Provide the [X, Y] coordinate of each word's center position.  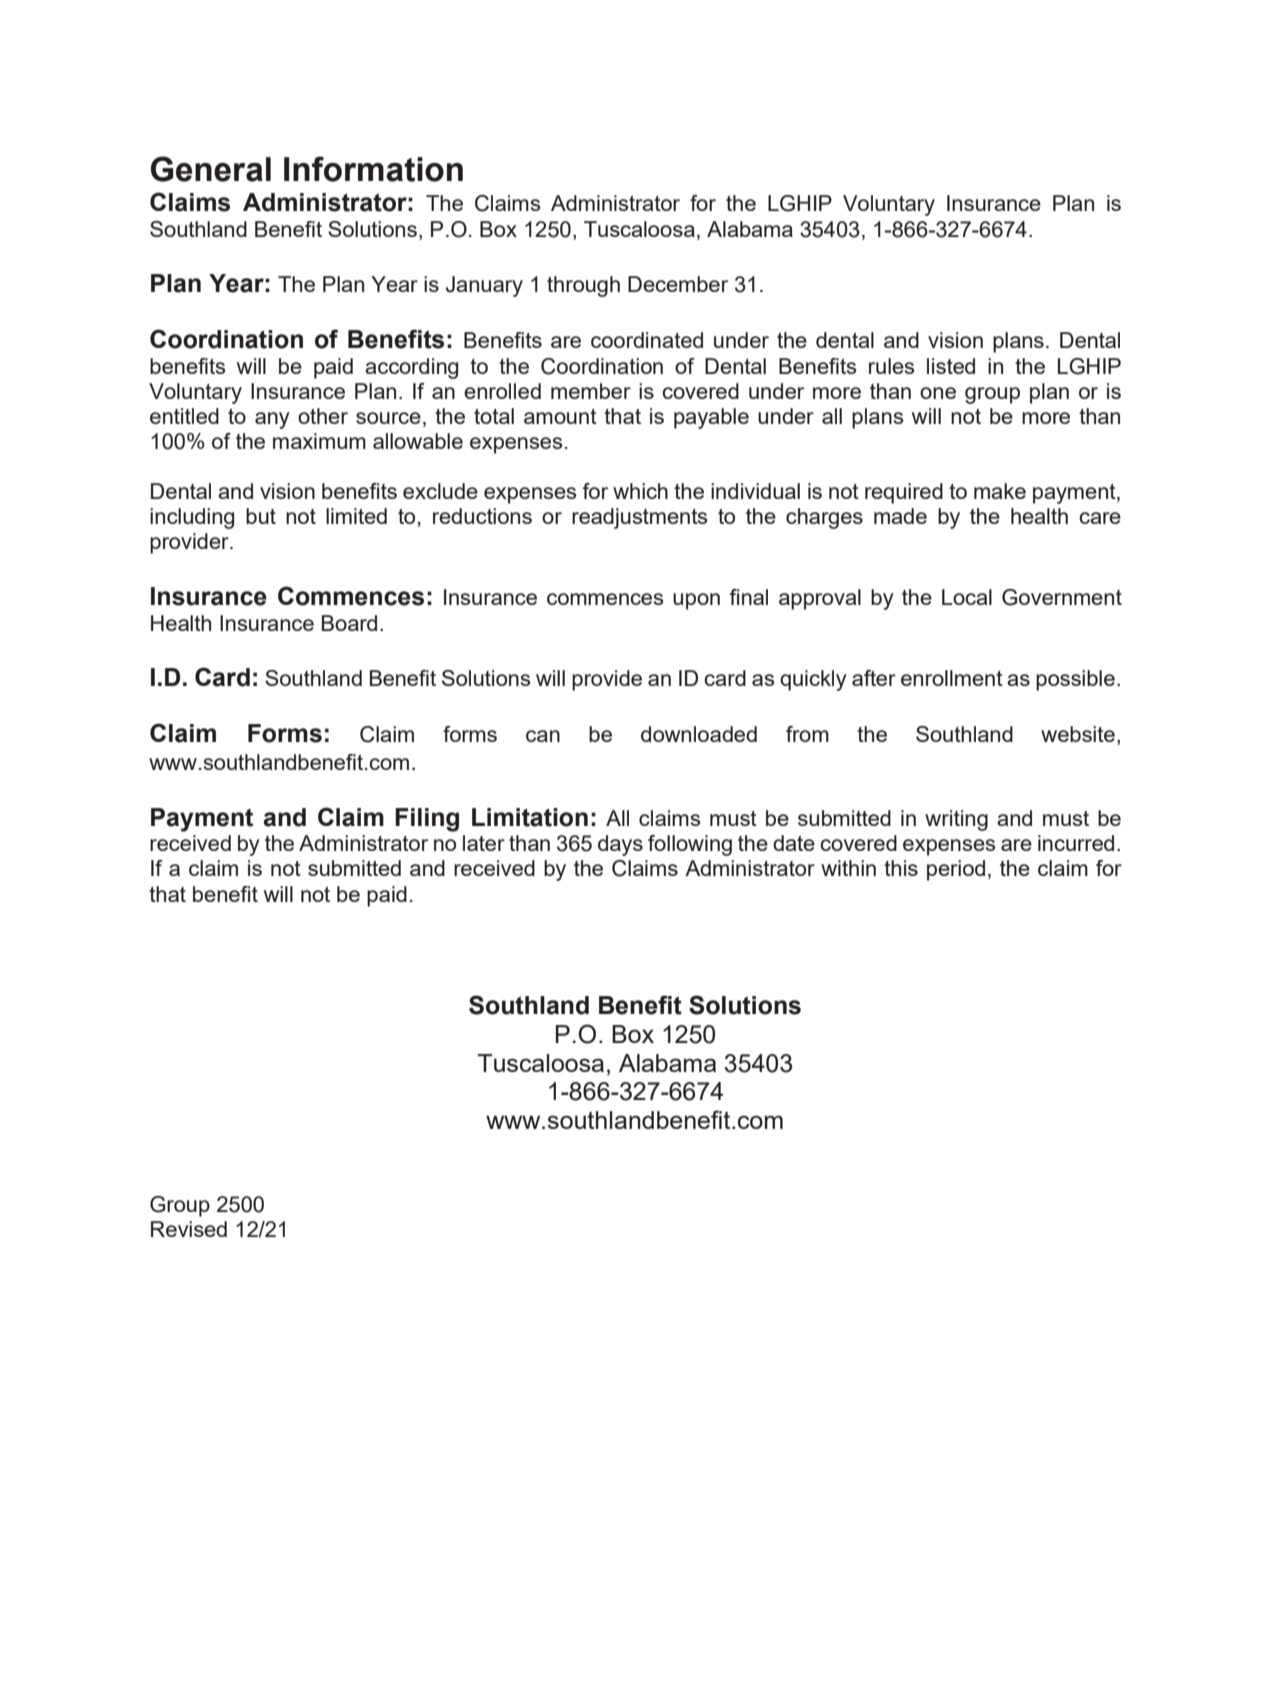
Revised [189, 1229]
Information [373, 169]
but [261, 516]
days [620, 845]
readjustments [640, 518]
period [956, 870]
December [678, 284]
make [1000, 491]
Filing [427, 820]
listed [951, 366]
